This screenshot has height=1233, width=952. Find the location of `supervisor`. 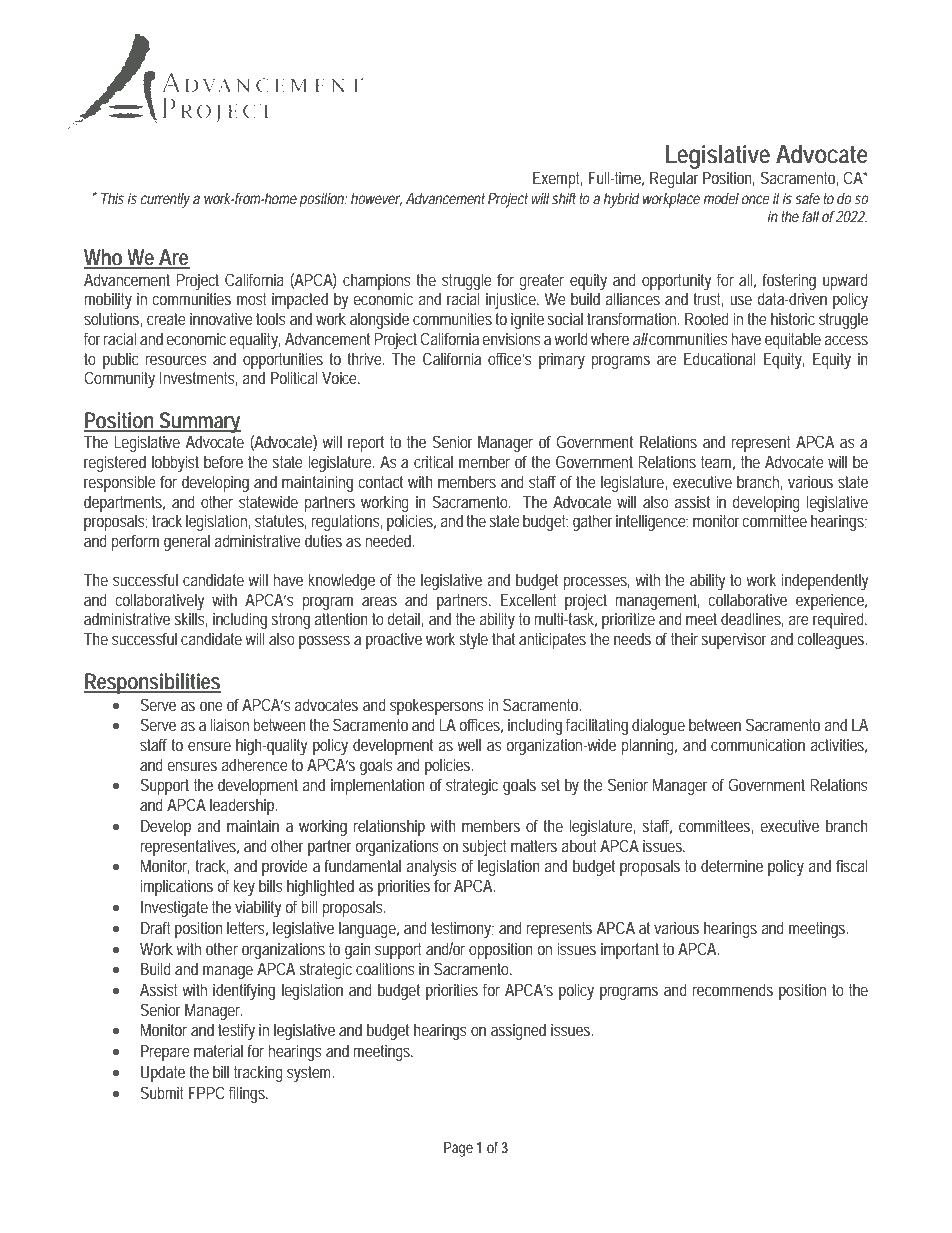

supervisor is located at coordinates (734, 640).
